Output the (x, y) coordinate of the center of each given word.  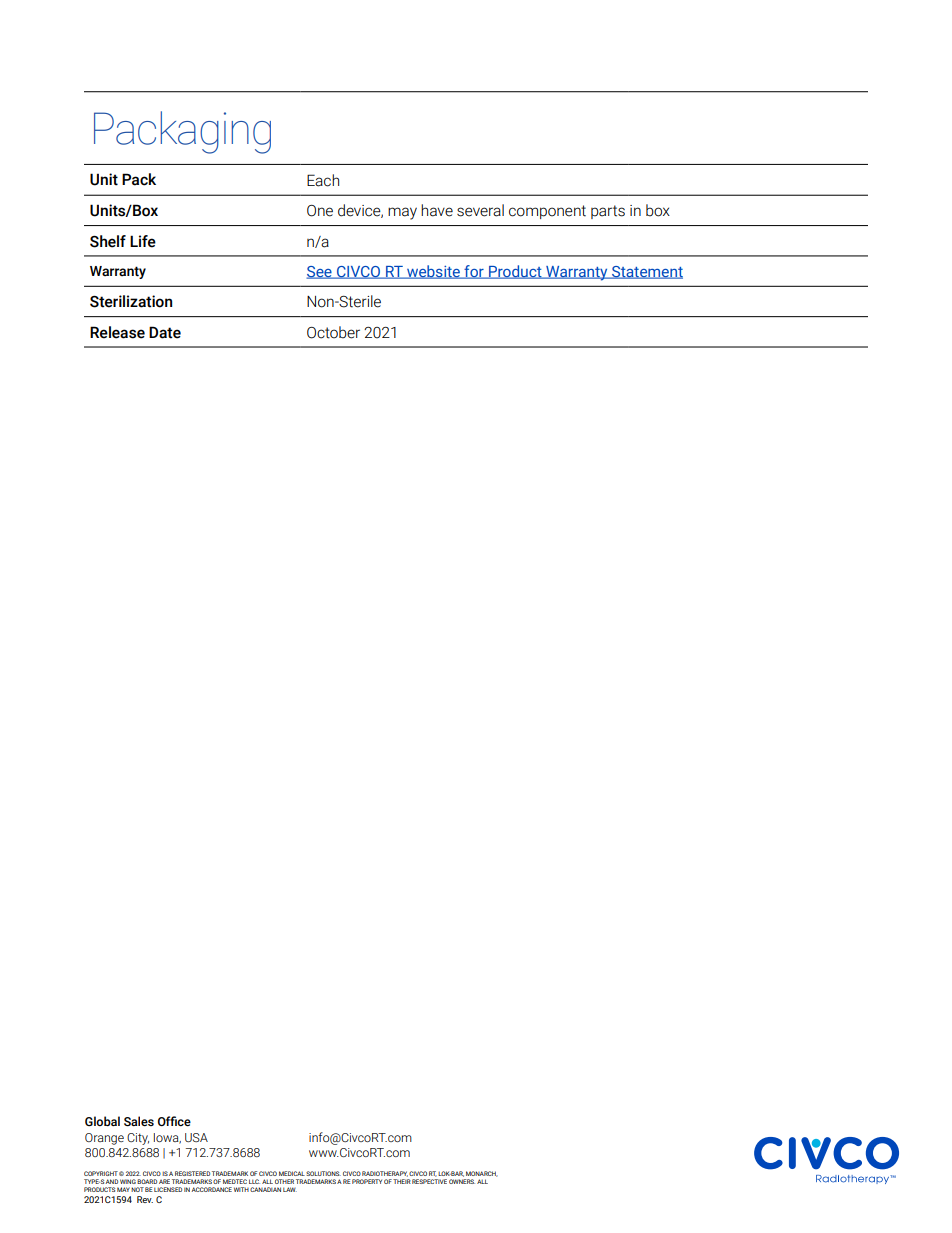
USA (196, 1137)
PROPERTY (367, 1181)
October (333, 332)
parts (608, 212)
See (320, 272)
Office (174, 1121)
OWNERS (462, 1181)
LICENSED (168, 1189)
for (474, 272)
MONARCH (482, 1174)
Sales (139, 1121)
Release (117, 332)
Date (165, 332)
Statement (646, 272)
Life (143, 241)
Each (323, 180)
